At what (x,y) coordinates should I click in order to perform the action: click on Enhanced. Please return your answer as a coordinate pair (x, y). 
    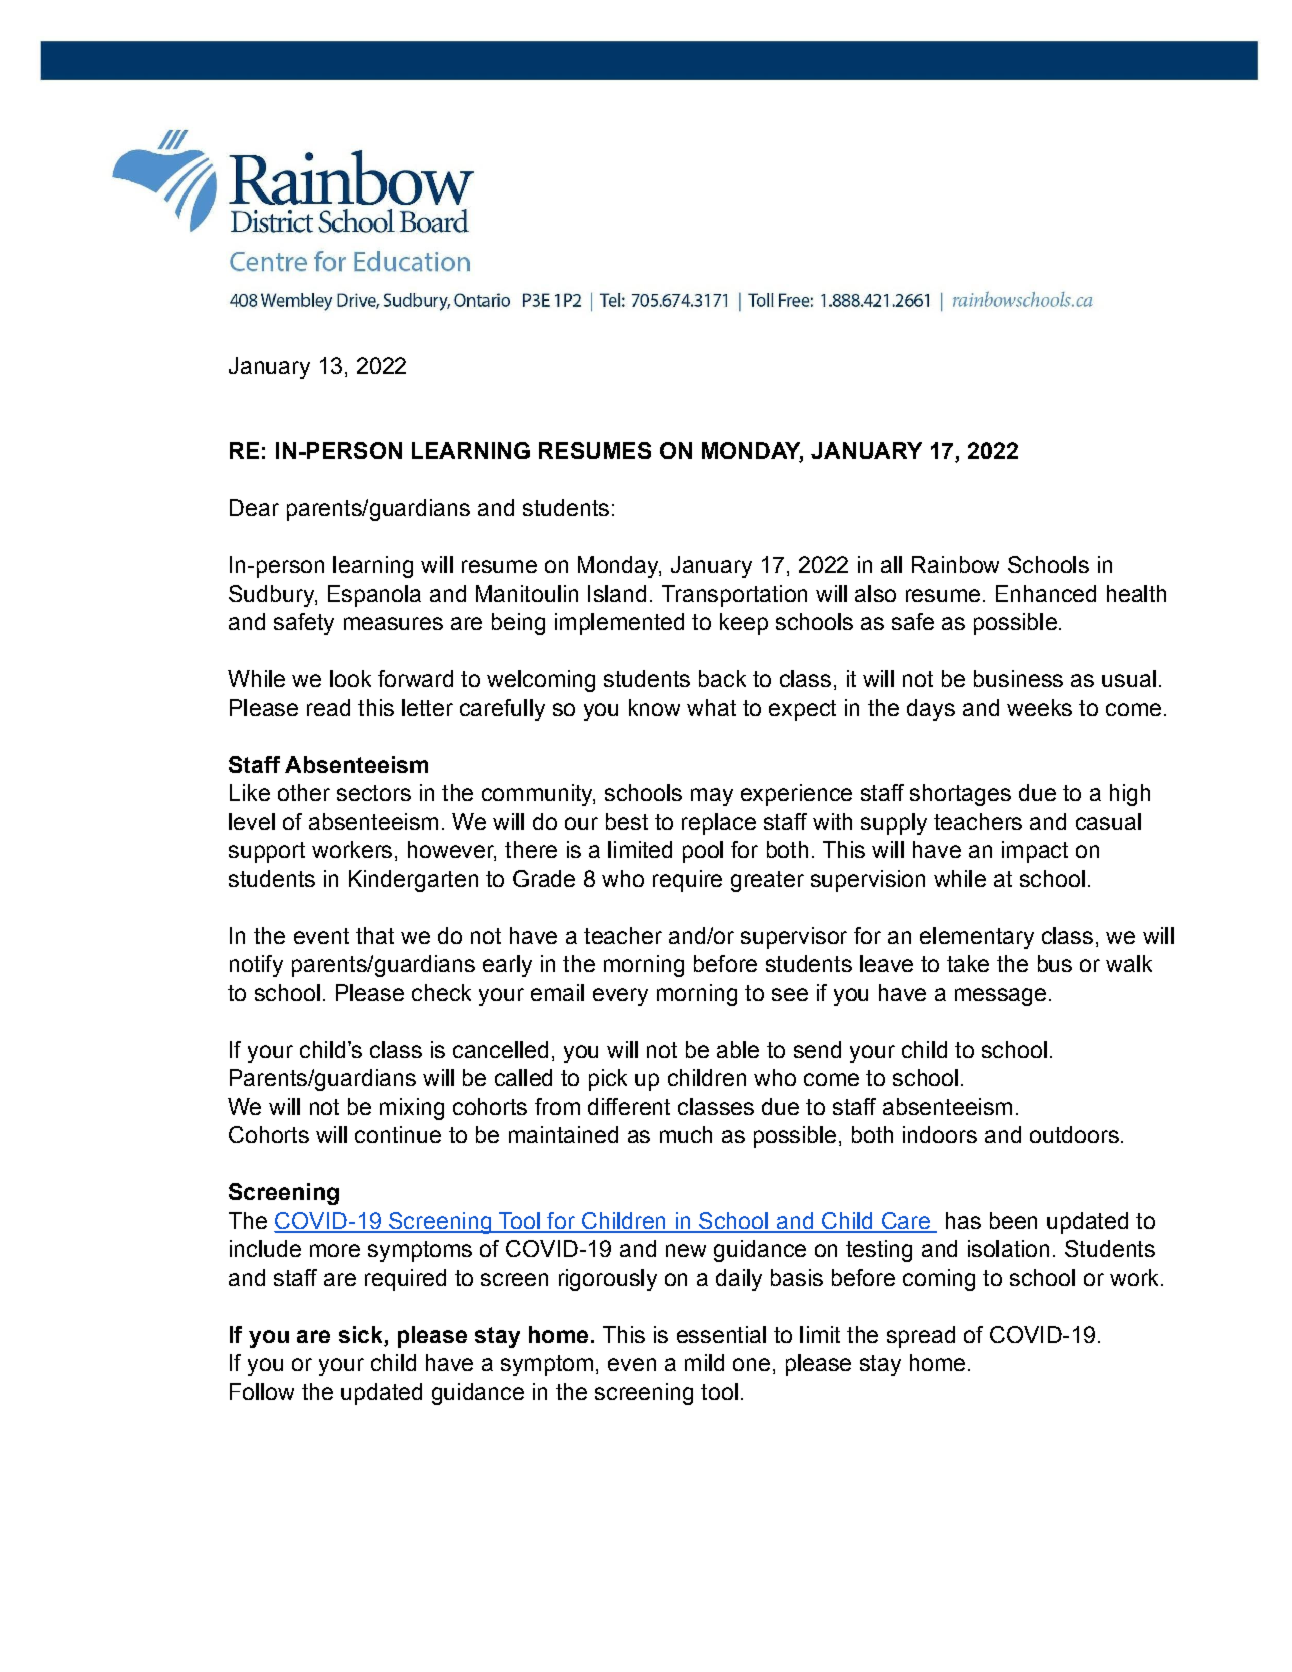
    Looking at the image, I should click on (1046, 593).
